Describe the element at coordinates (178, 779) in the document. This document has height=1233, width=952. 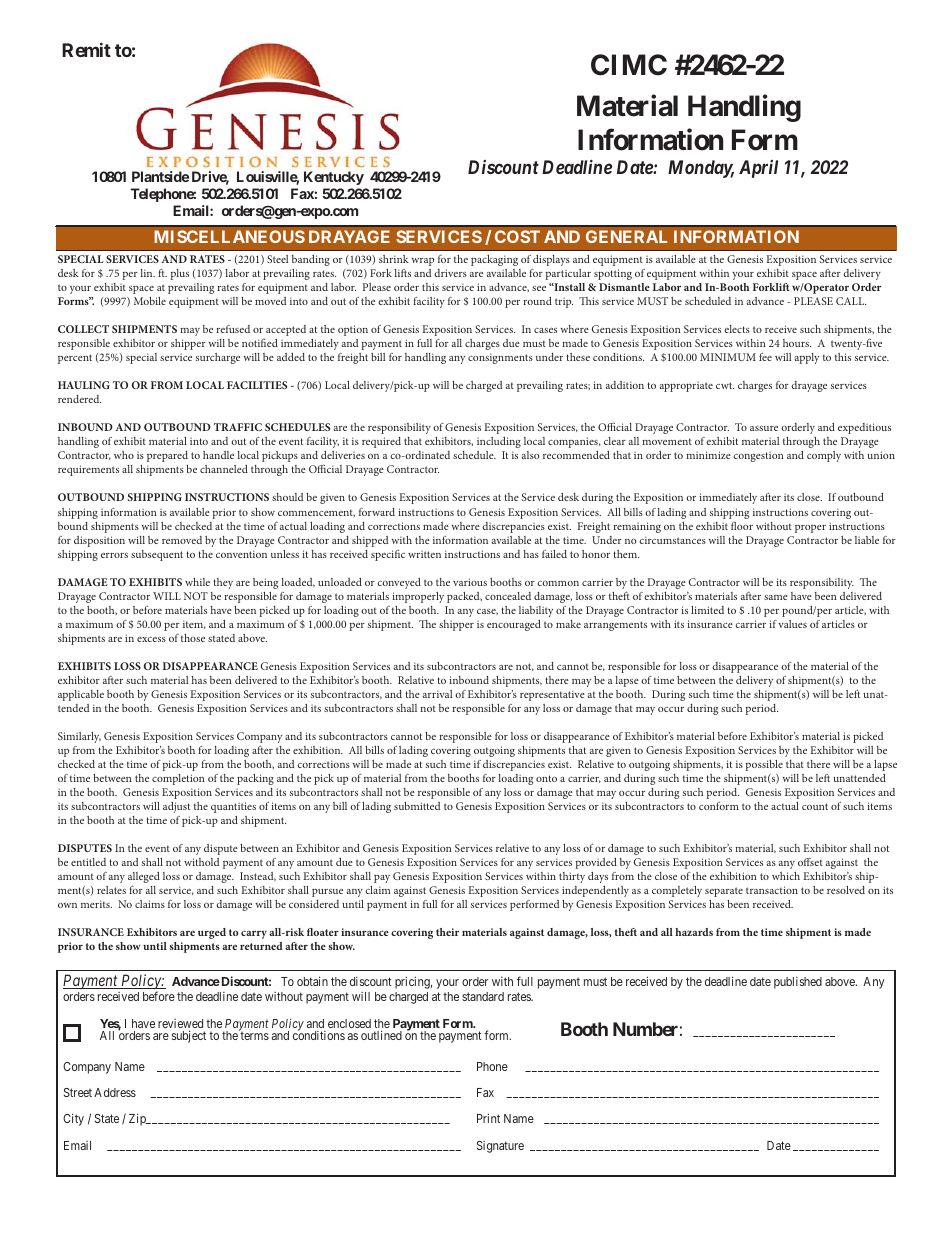
I see `completion` at that location.
